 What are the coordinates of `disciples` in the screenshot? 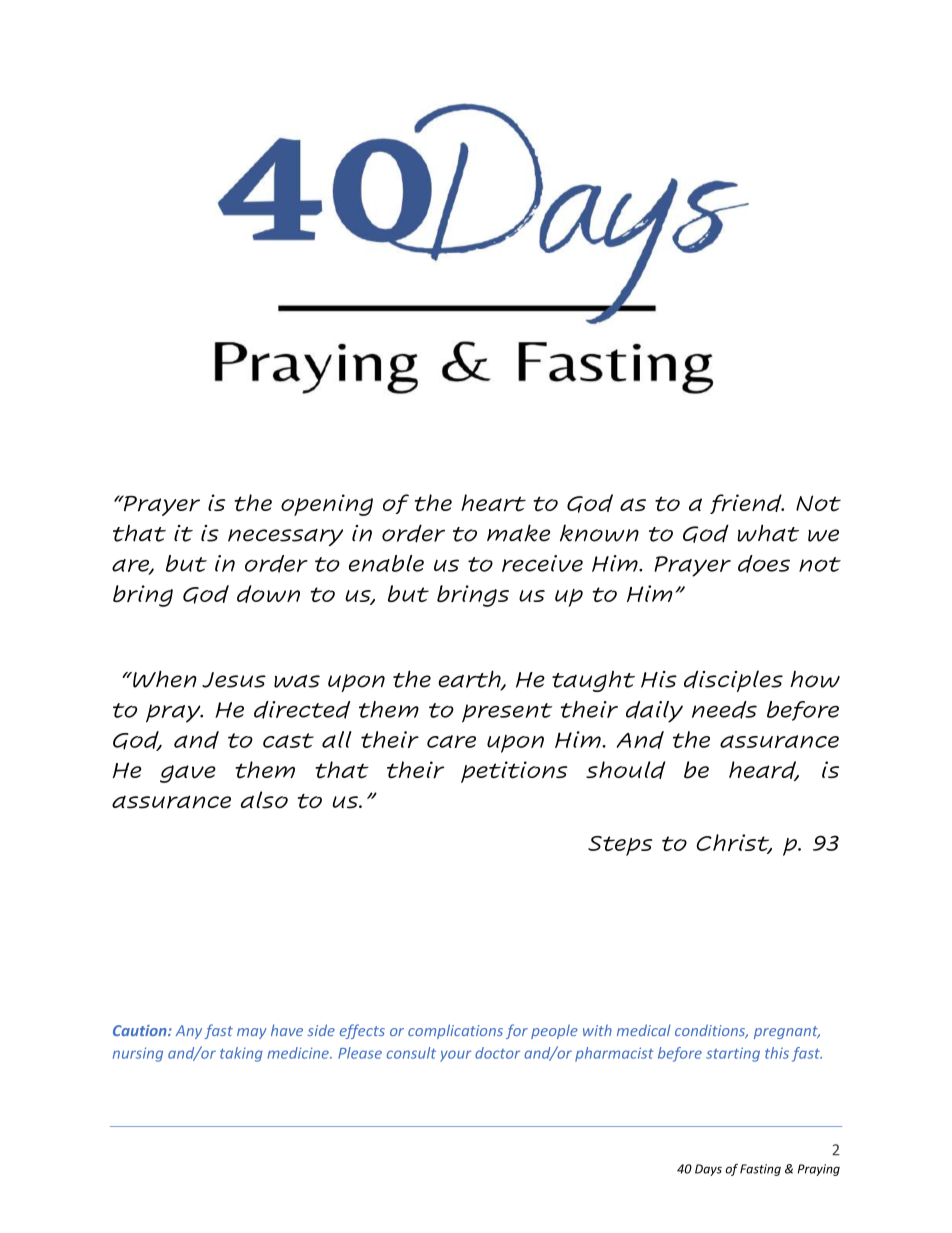 It's located at (733, 681).
